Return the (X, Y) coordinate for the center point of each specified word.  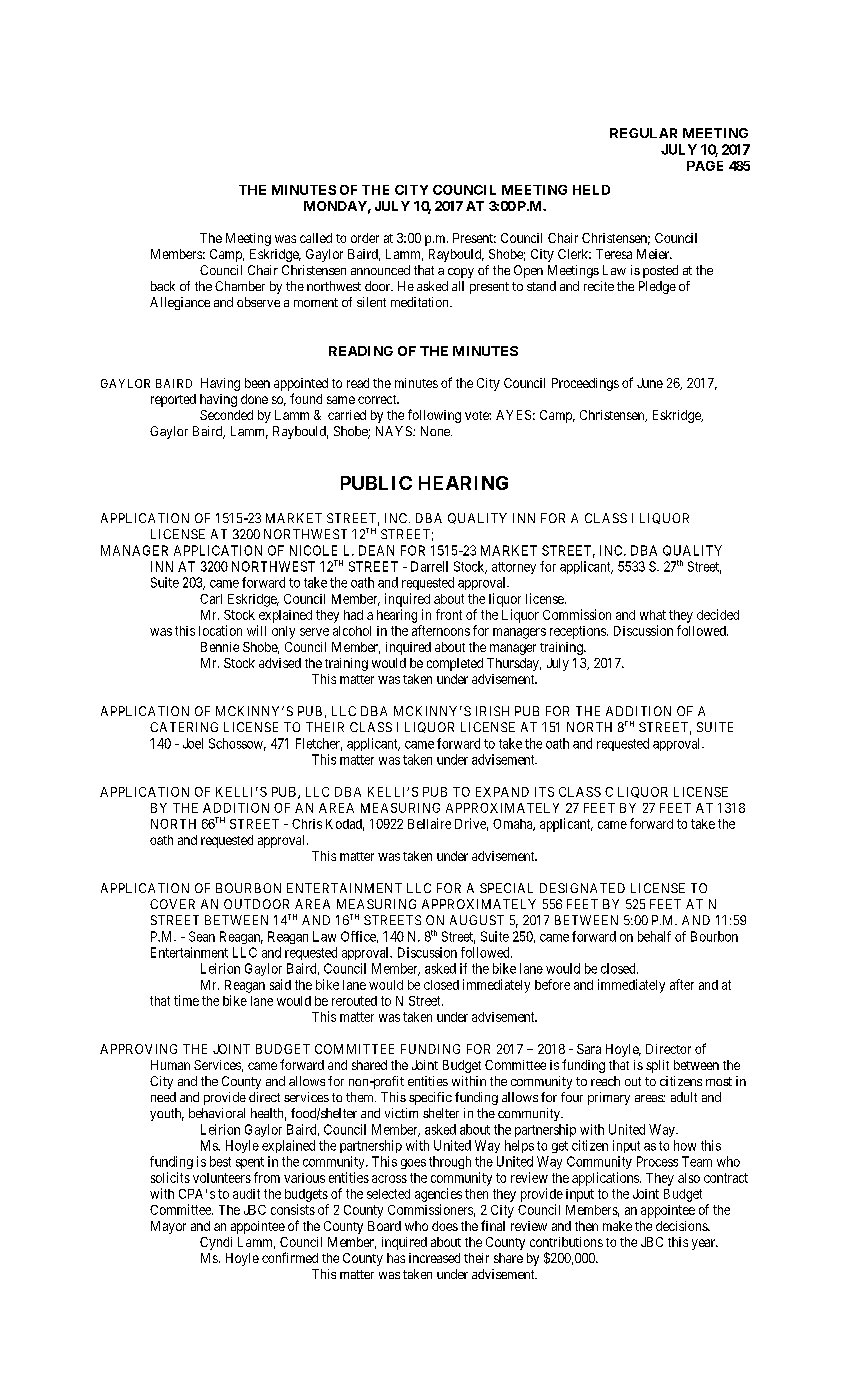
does (445, 1226)
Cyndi (216, 1243)
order (365, 238)
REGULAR (643, 133)
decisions (682, 1226)
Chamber (240, 286)
